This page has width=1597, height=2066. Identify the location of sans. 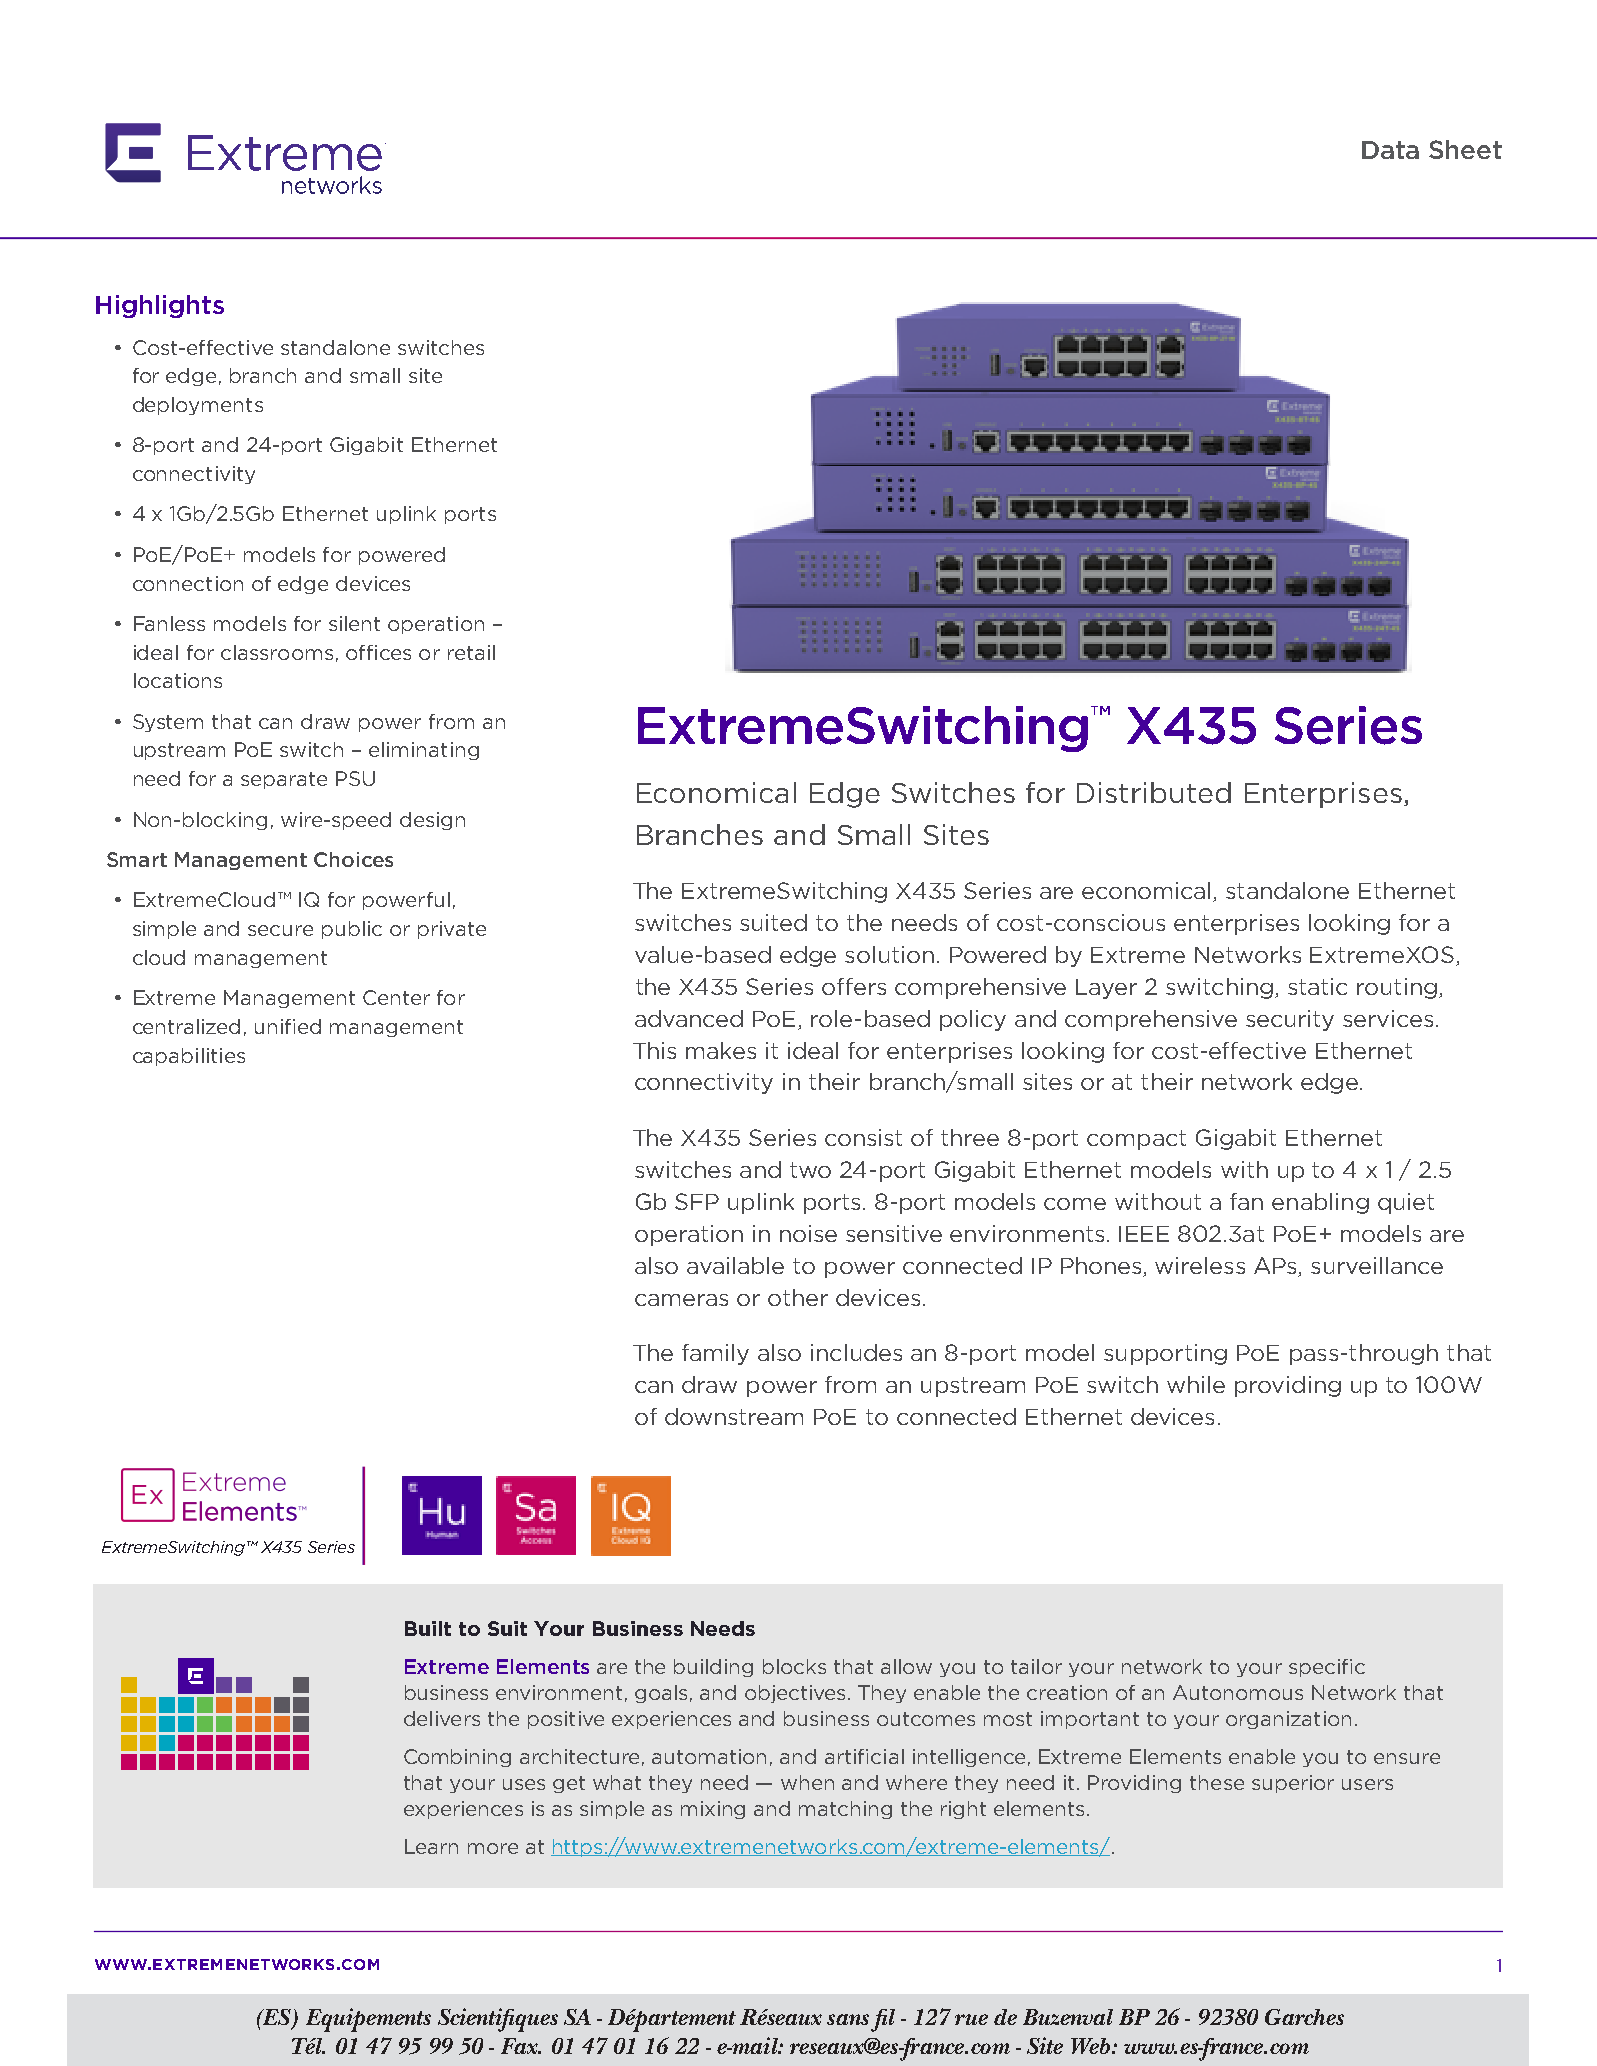
(848, 2019).
